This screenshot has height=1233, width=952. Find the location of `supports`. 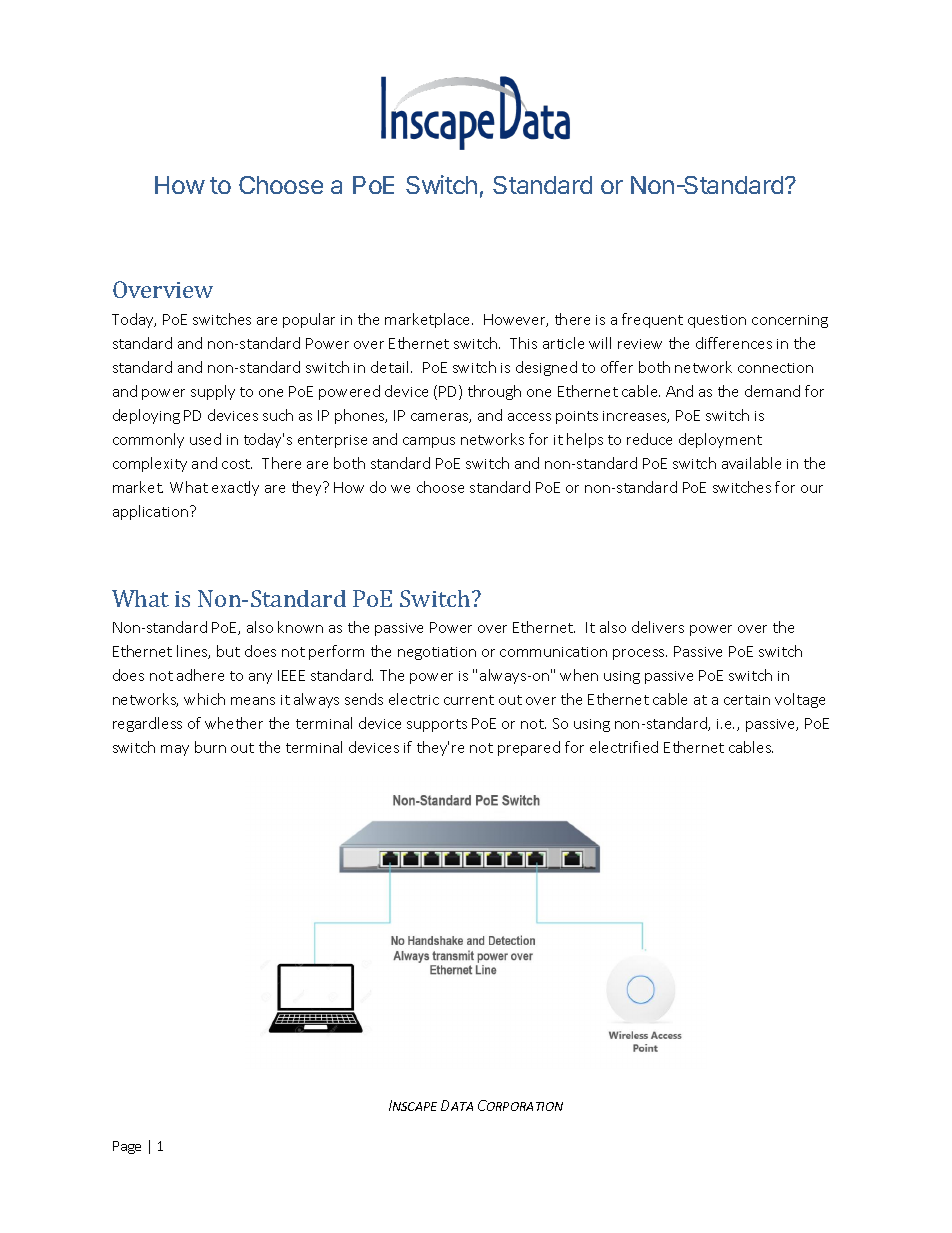

supports is located at coordinates (437, 725).
